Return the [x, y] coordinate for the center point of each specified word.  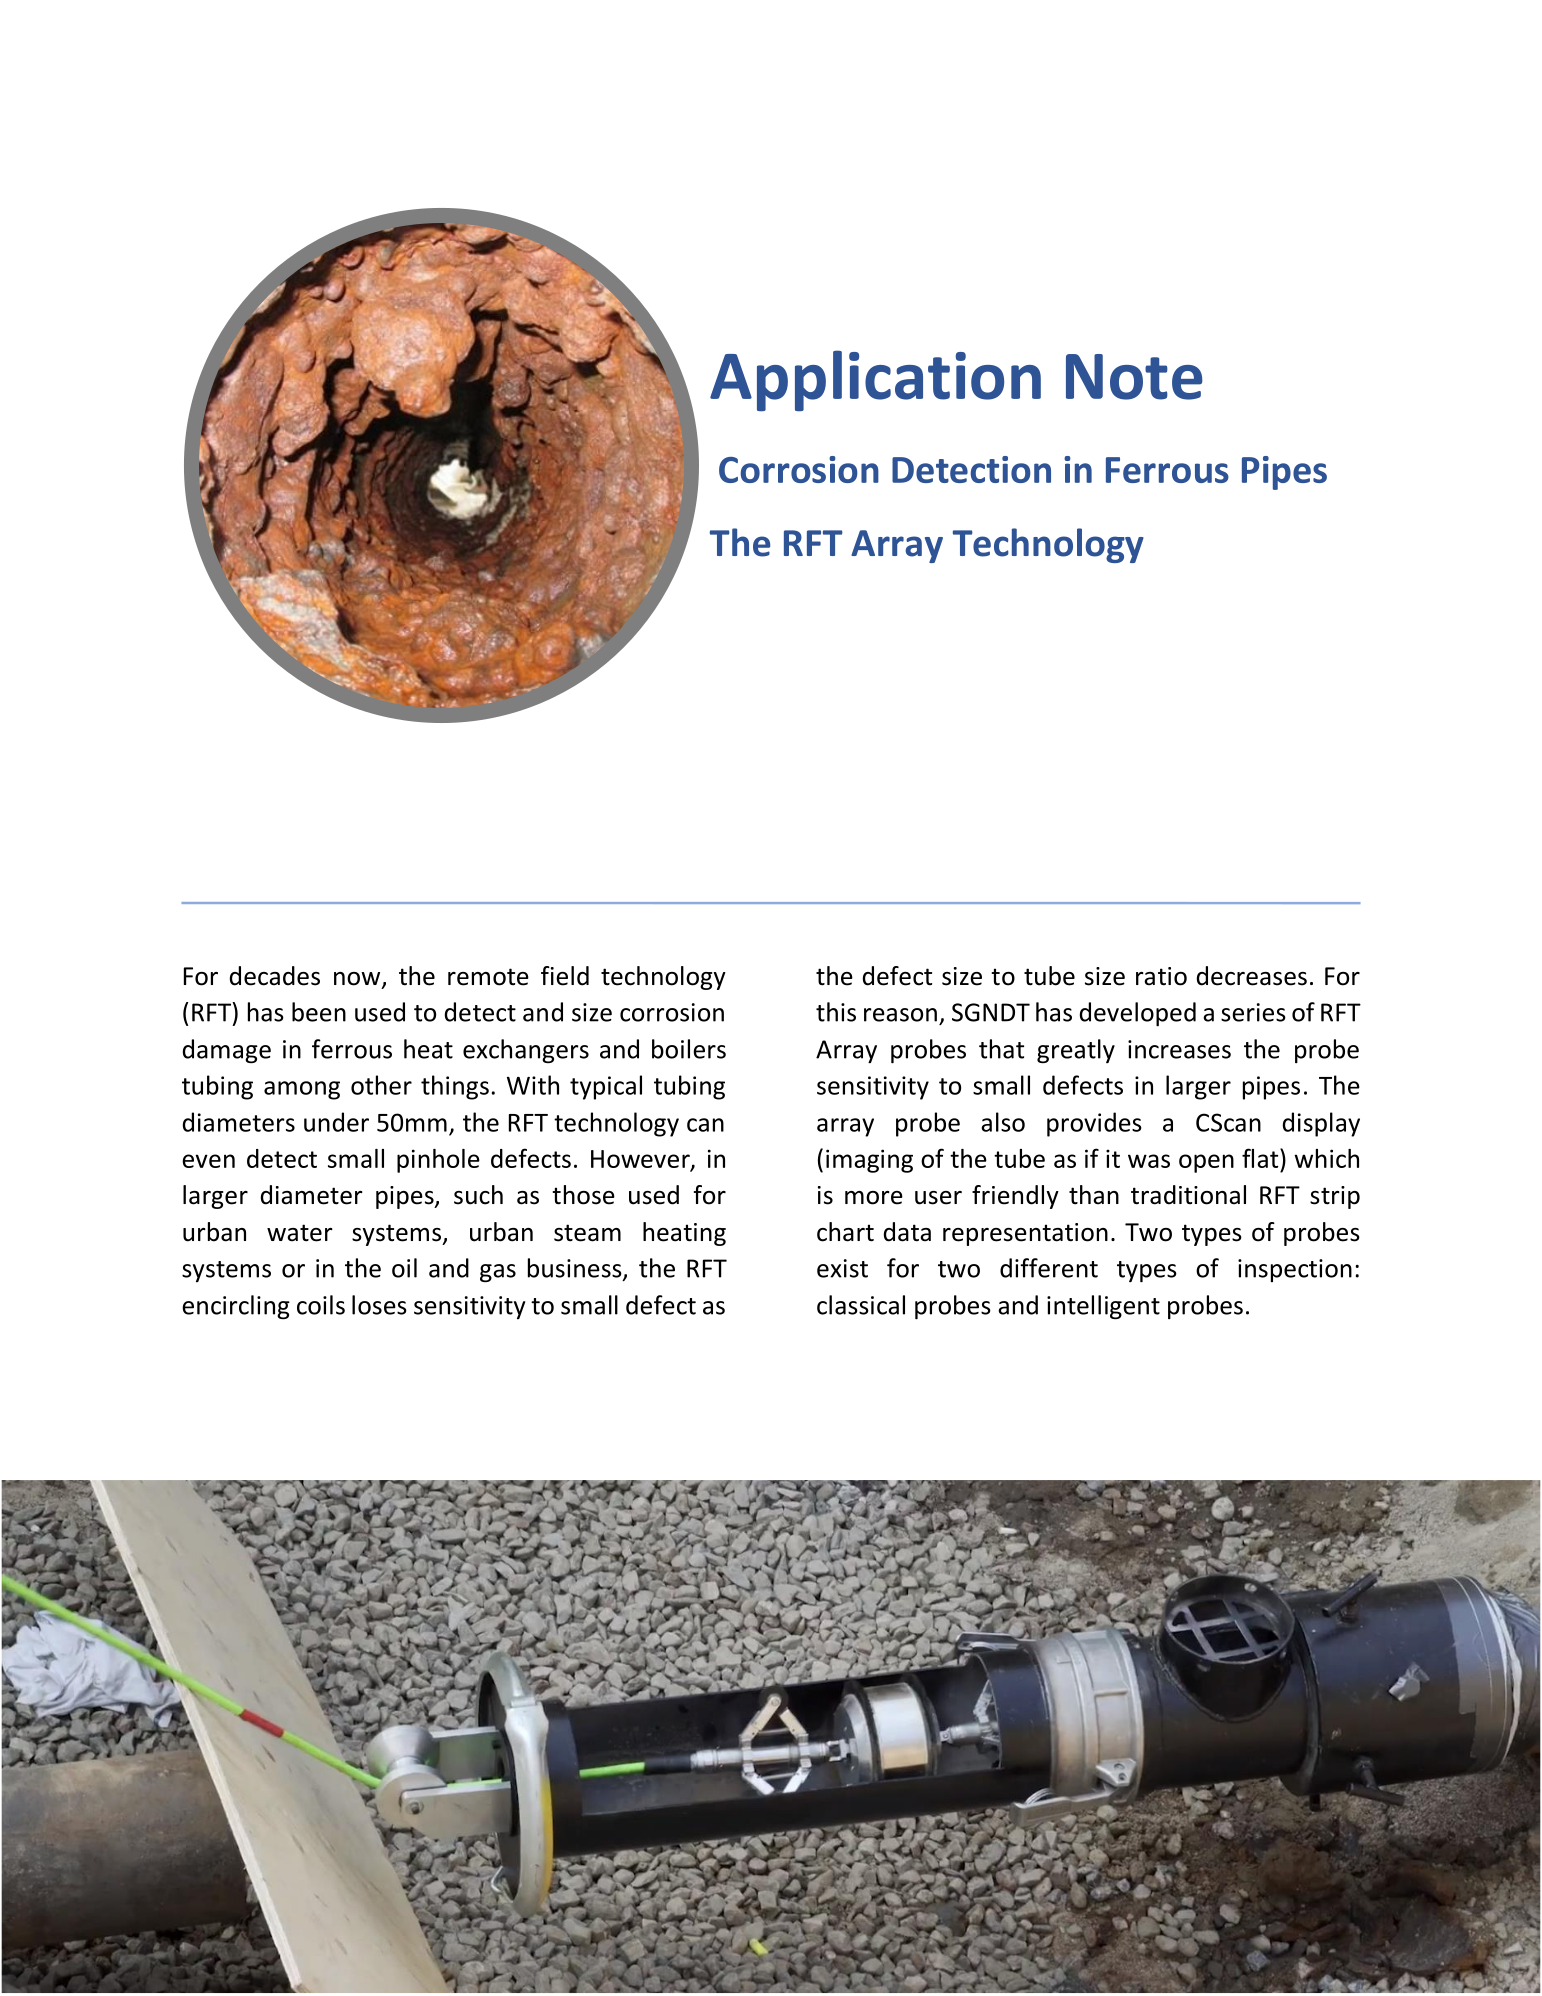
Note [1134, 377]
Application [875, 380]
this [836, 1012]
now [358, 980]
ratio [1161, 976]
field [565, 976]
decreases [1252, 976]
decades [275, 976]
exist [842, 1268]
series [1253, 1012]
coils [321, 1305]
